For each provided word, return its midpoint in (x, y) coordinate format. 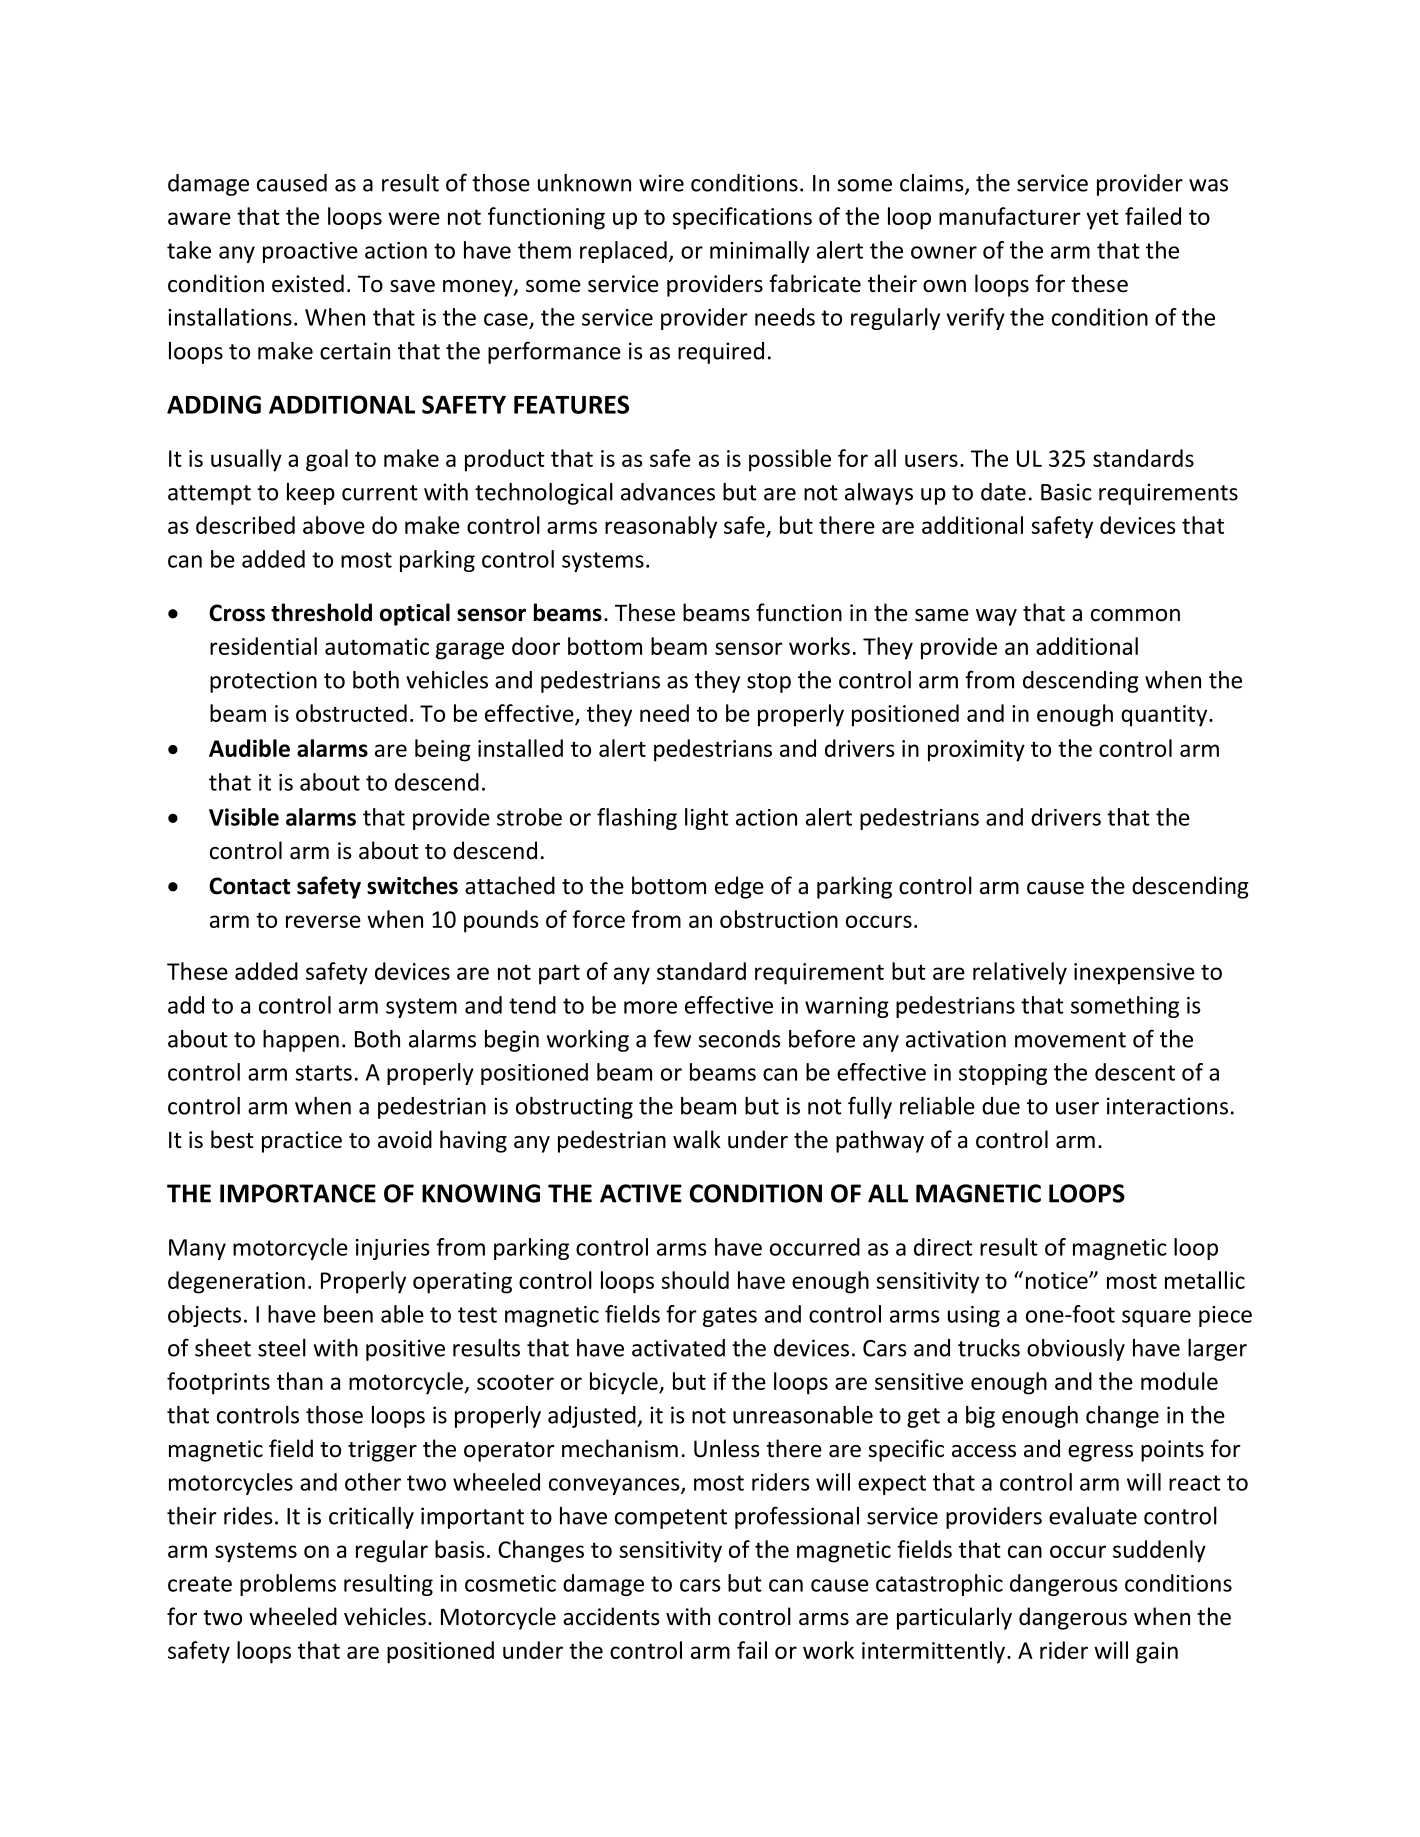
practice (302, 1142)
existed (308, 283)
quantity (1165, 716)
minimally (760, 252)
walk (697, 1139)
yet (1102, 220)
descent (1135, 1072)
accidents (611, 1616)
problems (288, 1585)
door (536, 646)
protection (263, 682)
